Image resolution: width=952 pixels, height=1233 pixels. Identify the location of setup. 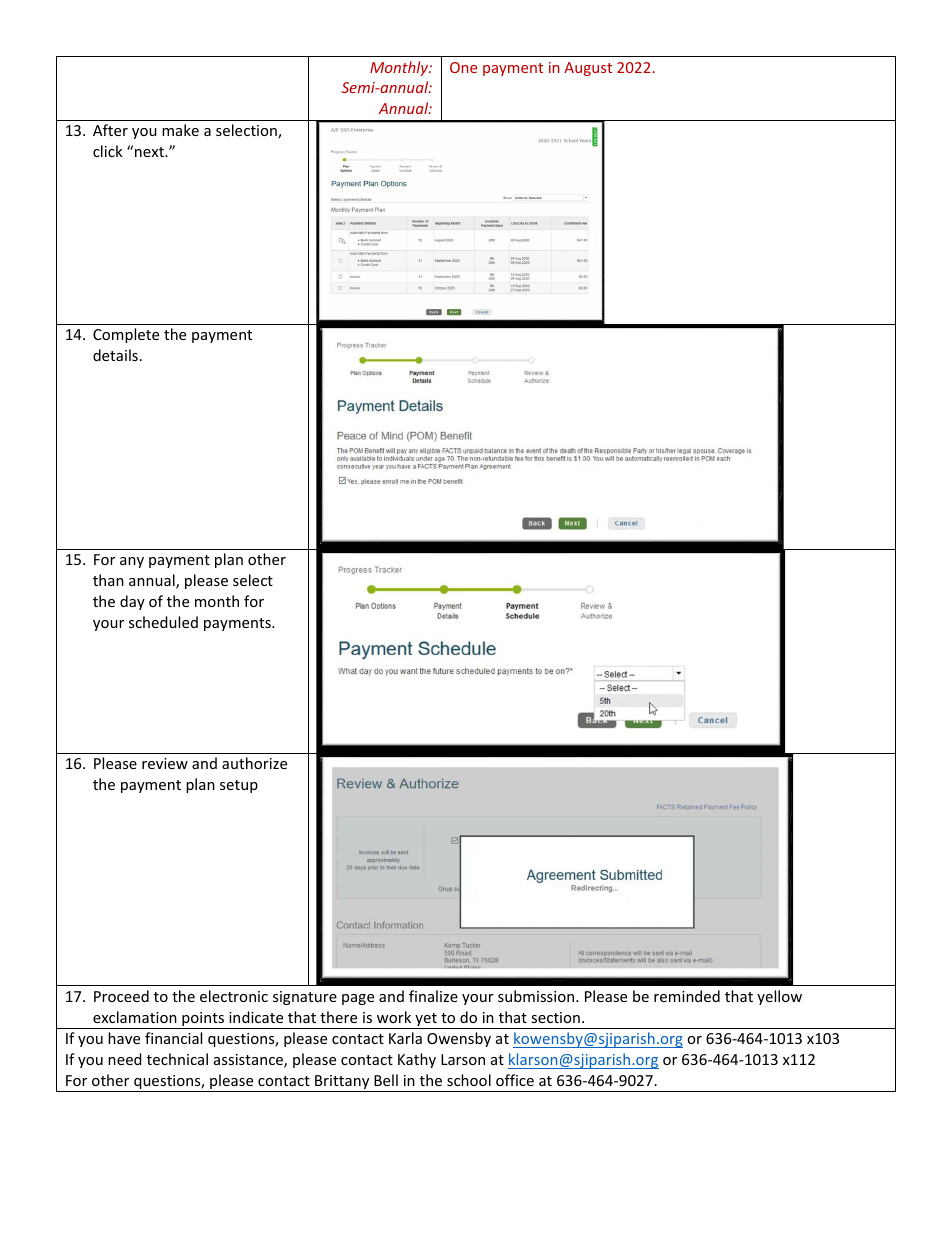
(239, 786).
